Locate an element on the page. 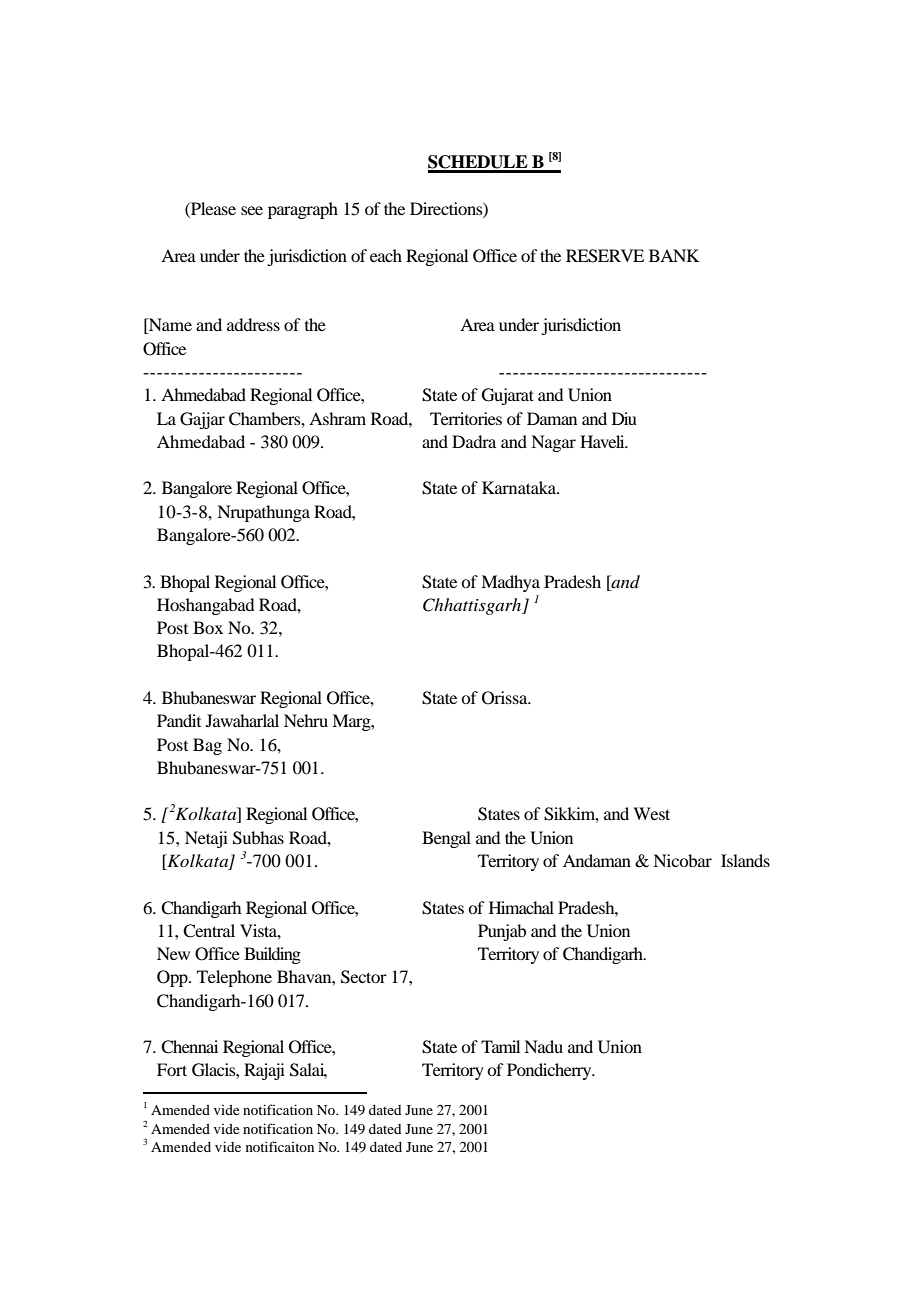 The width and height of the document is (924, 1307). Ashram is located at coordinates (337, 418).
